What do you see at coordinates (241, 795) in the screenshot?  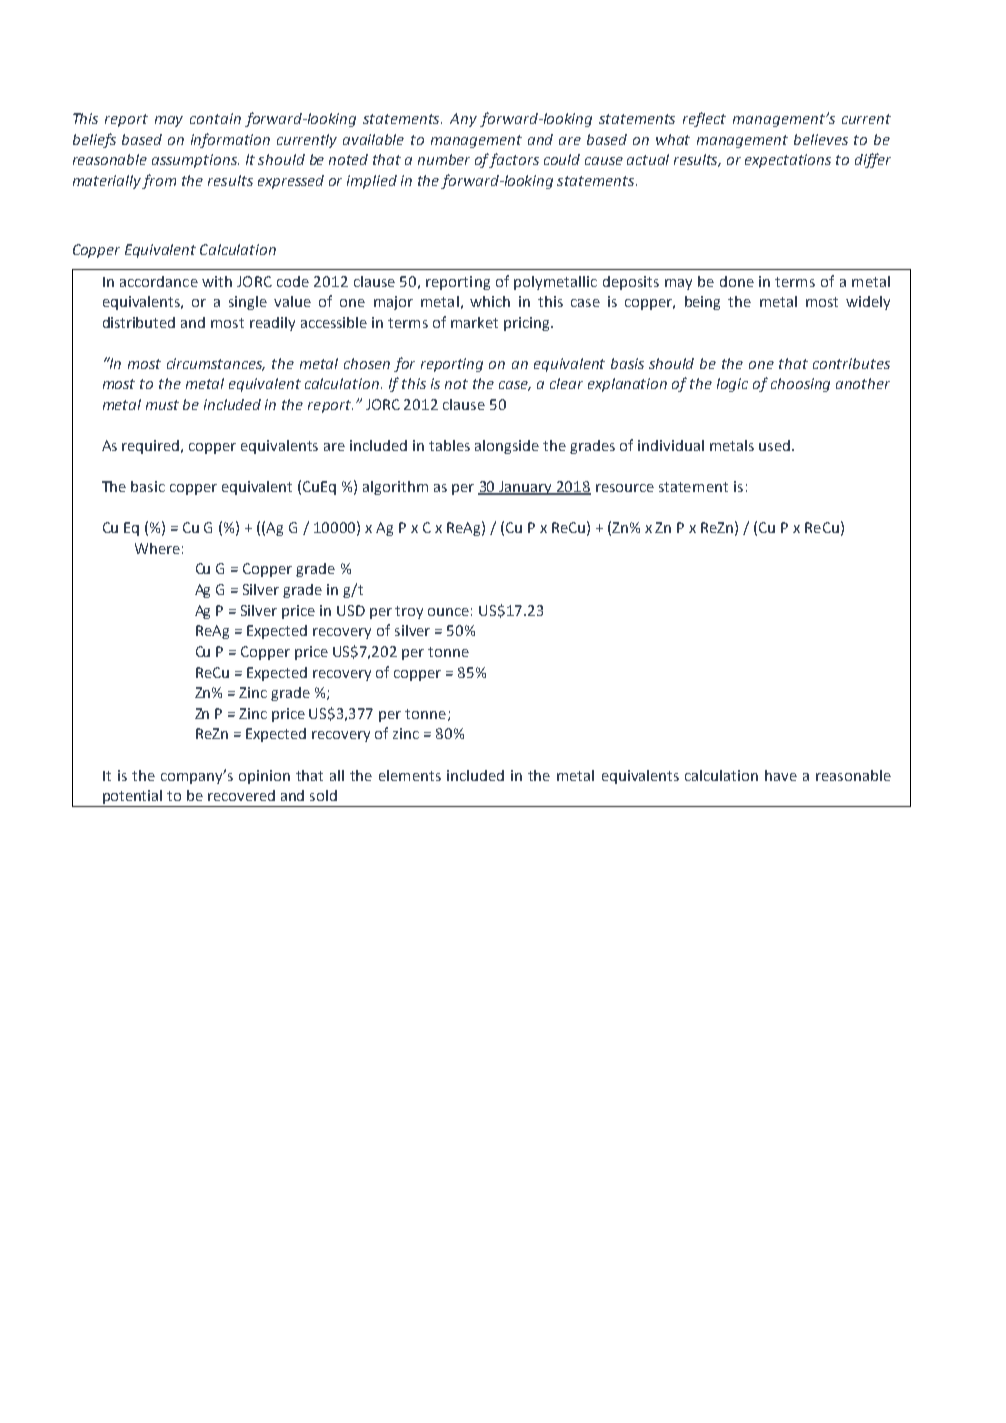 I see `recovered` at bounding box center [241, 795].
